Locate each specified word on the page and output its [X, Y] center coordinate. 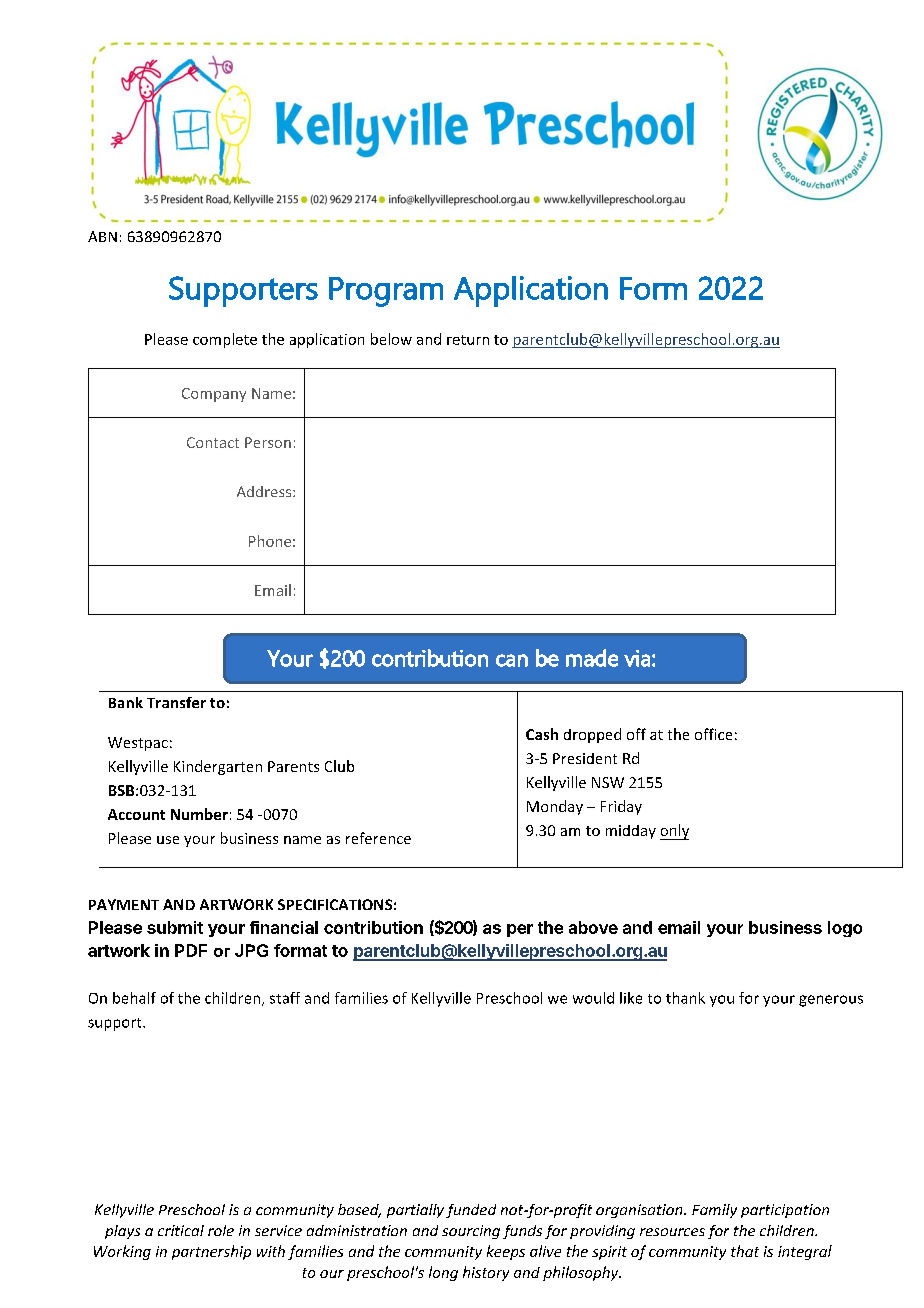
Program [386, 292]
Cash [542, 734]
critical [181, 1230]
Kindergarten [218, 767]
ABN [102, 236]
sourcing [471, 1232]
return [468, 340]
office [713, 734]
